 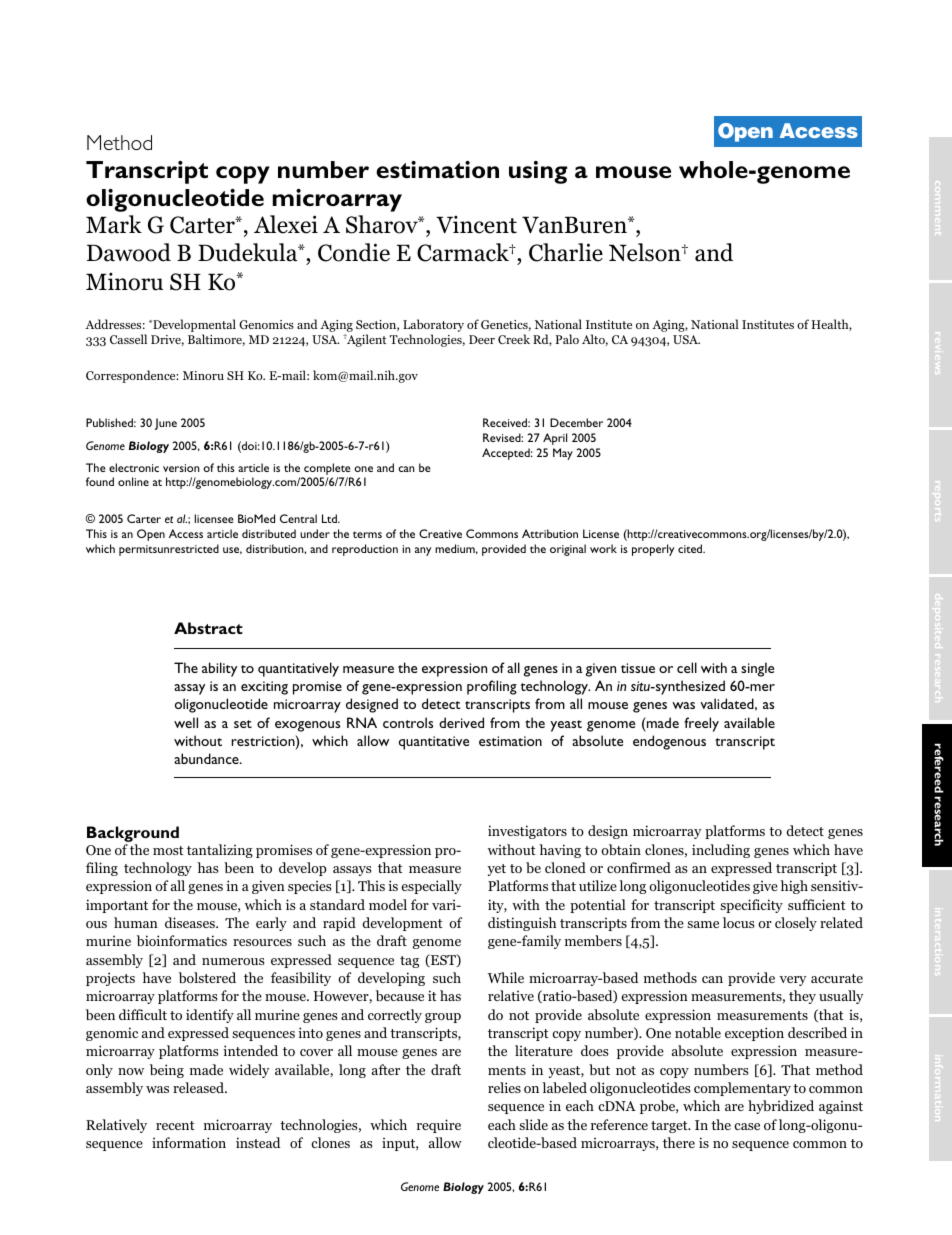 I want to click on single, so click(x=757, y=669).
